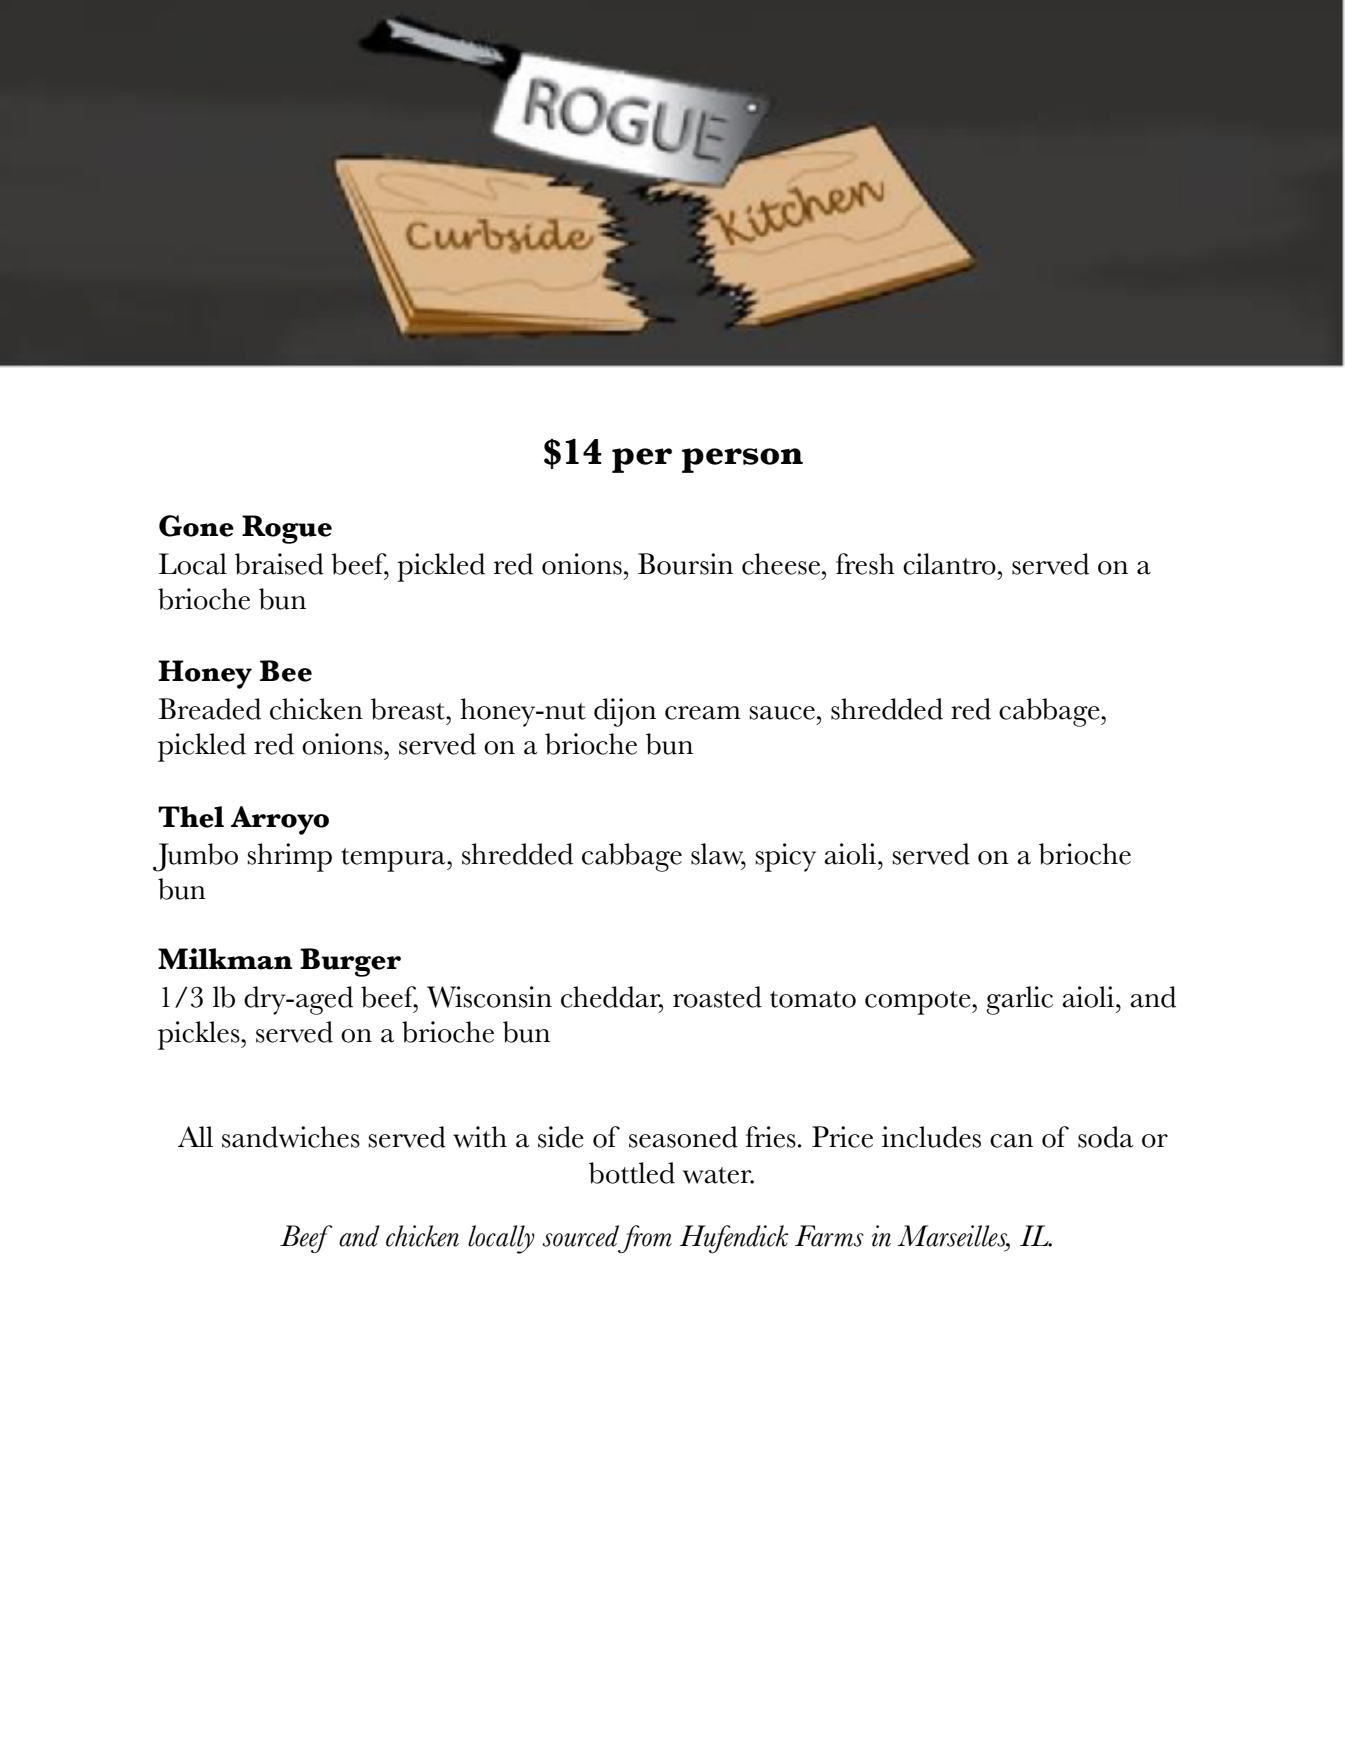  What do you see at coordinates (949, 564) in the image?
I see `cilantro` at bounding box center [949, 564].
